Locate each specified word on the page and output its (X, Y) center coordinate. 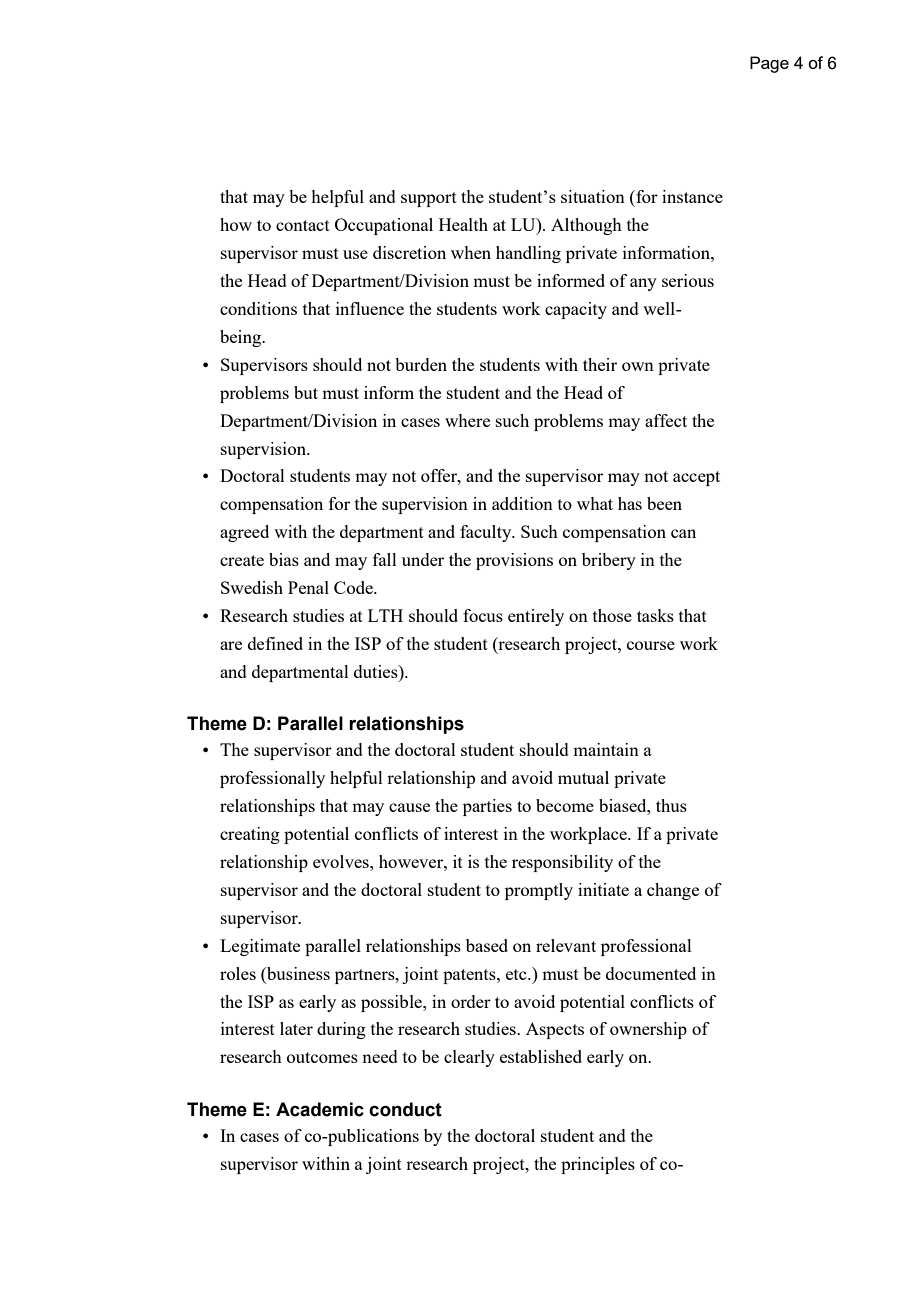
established (541, 1056)
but (306, 392)
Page (769, 64)
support (429, 199)
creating (250, 835)
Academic (320, 1109)
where (467, 420)
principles (598, 1165)
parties (487, 807)
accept (696, 478)
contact (303, 225)
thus (671, 805)
